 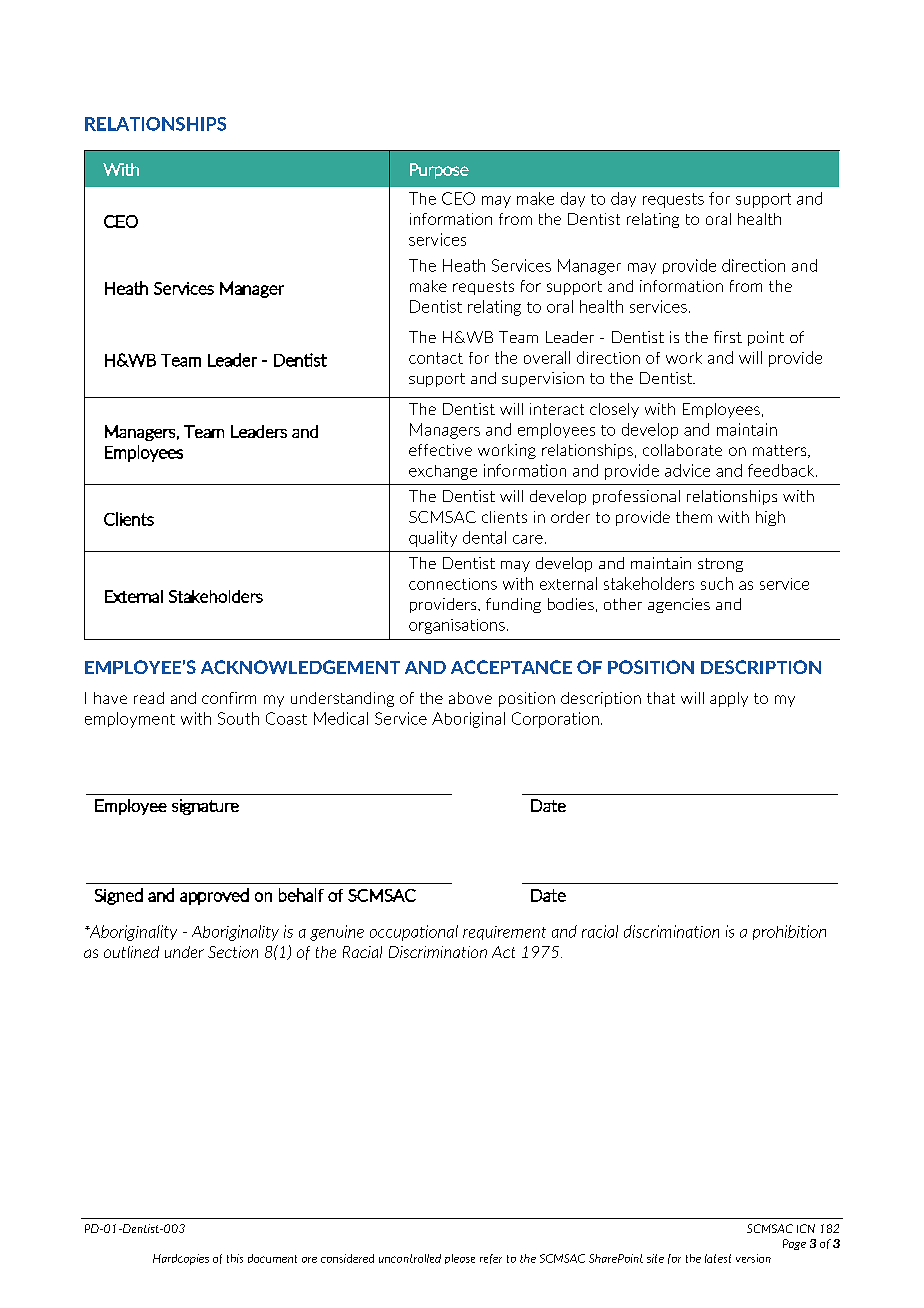 I want to click on advice, so click(x=687, y=470).
